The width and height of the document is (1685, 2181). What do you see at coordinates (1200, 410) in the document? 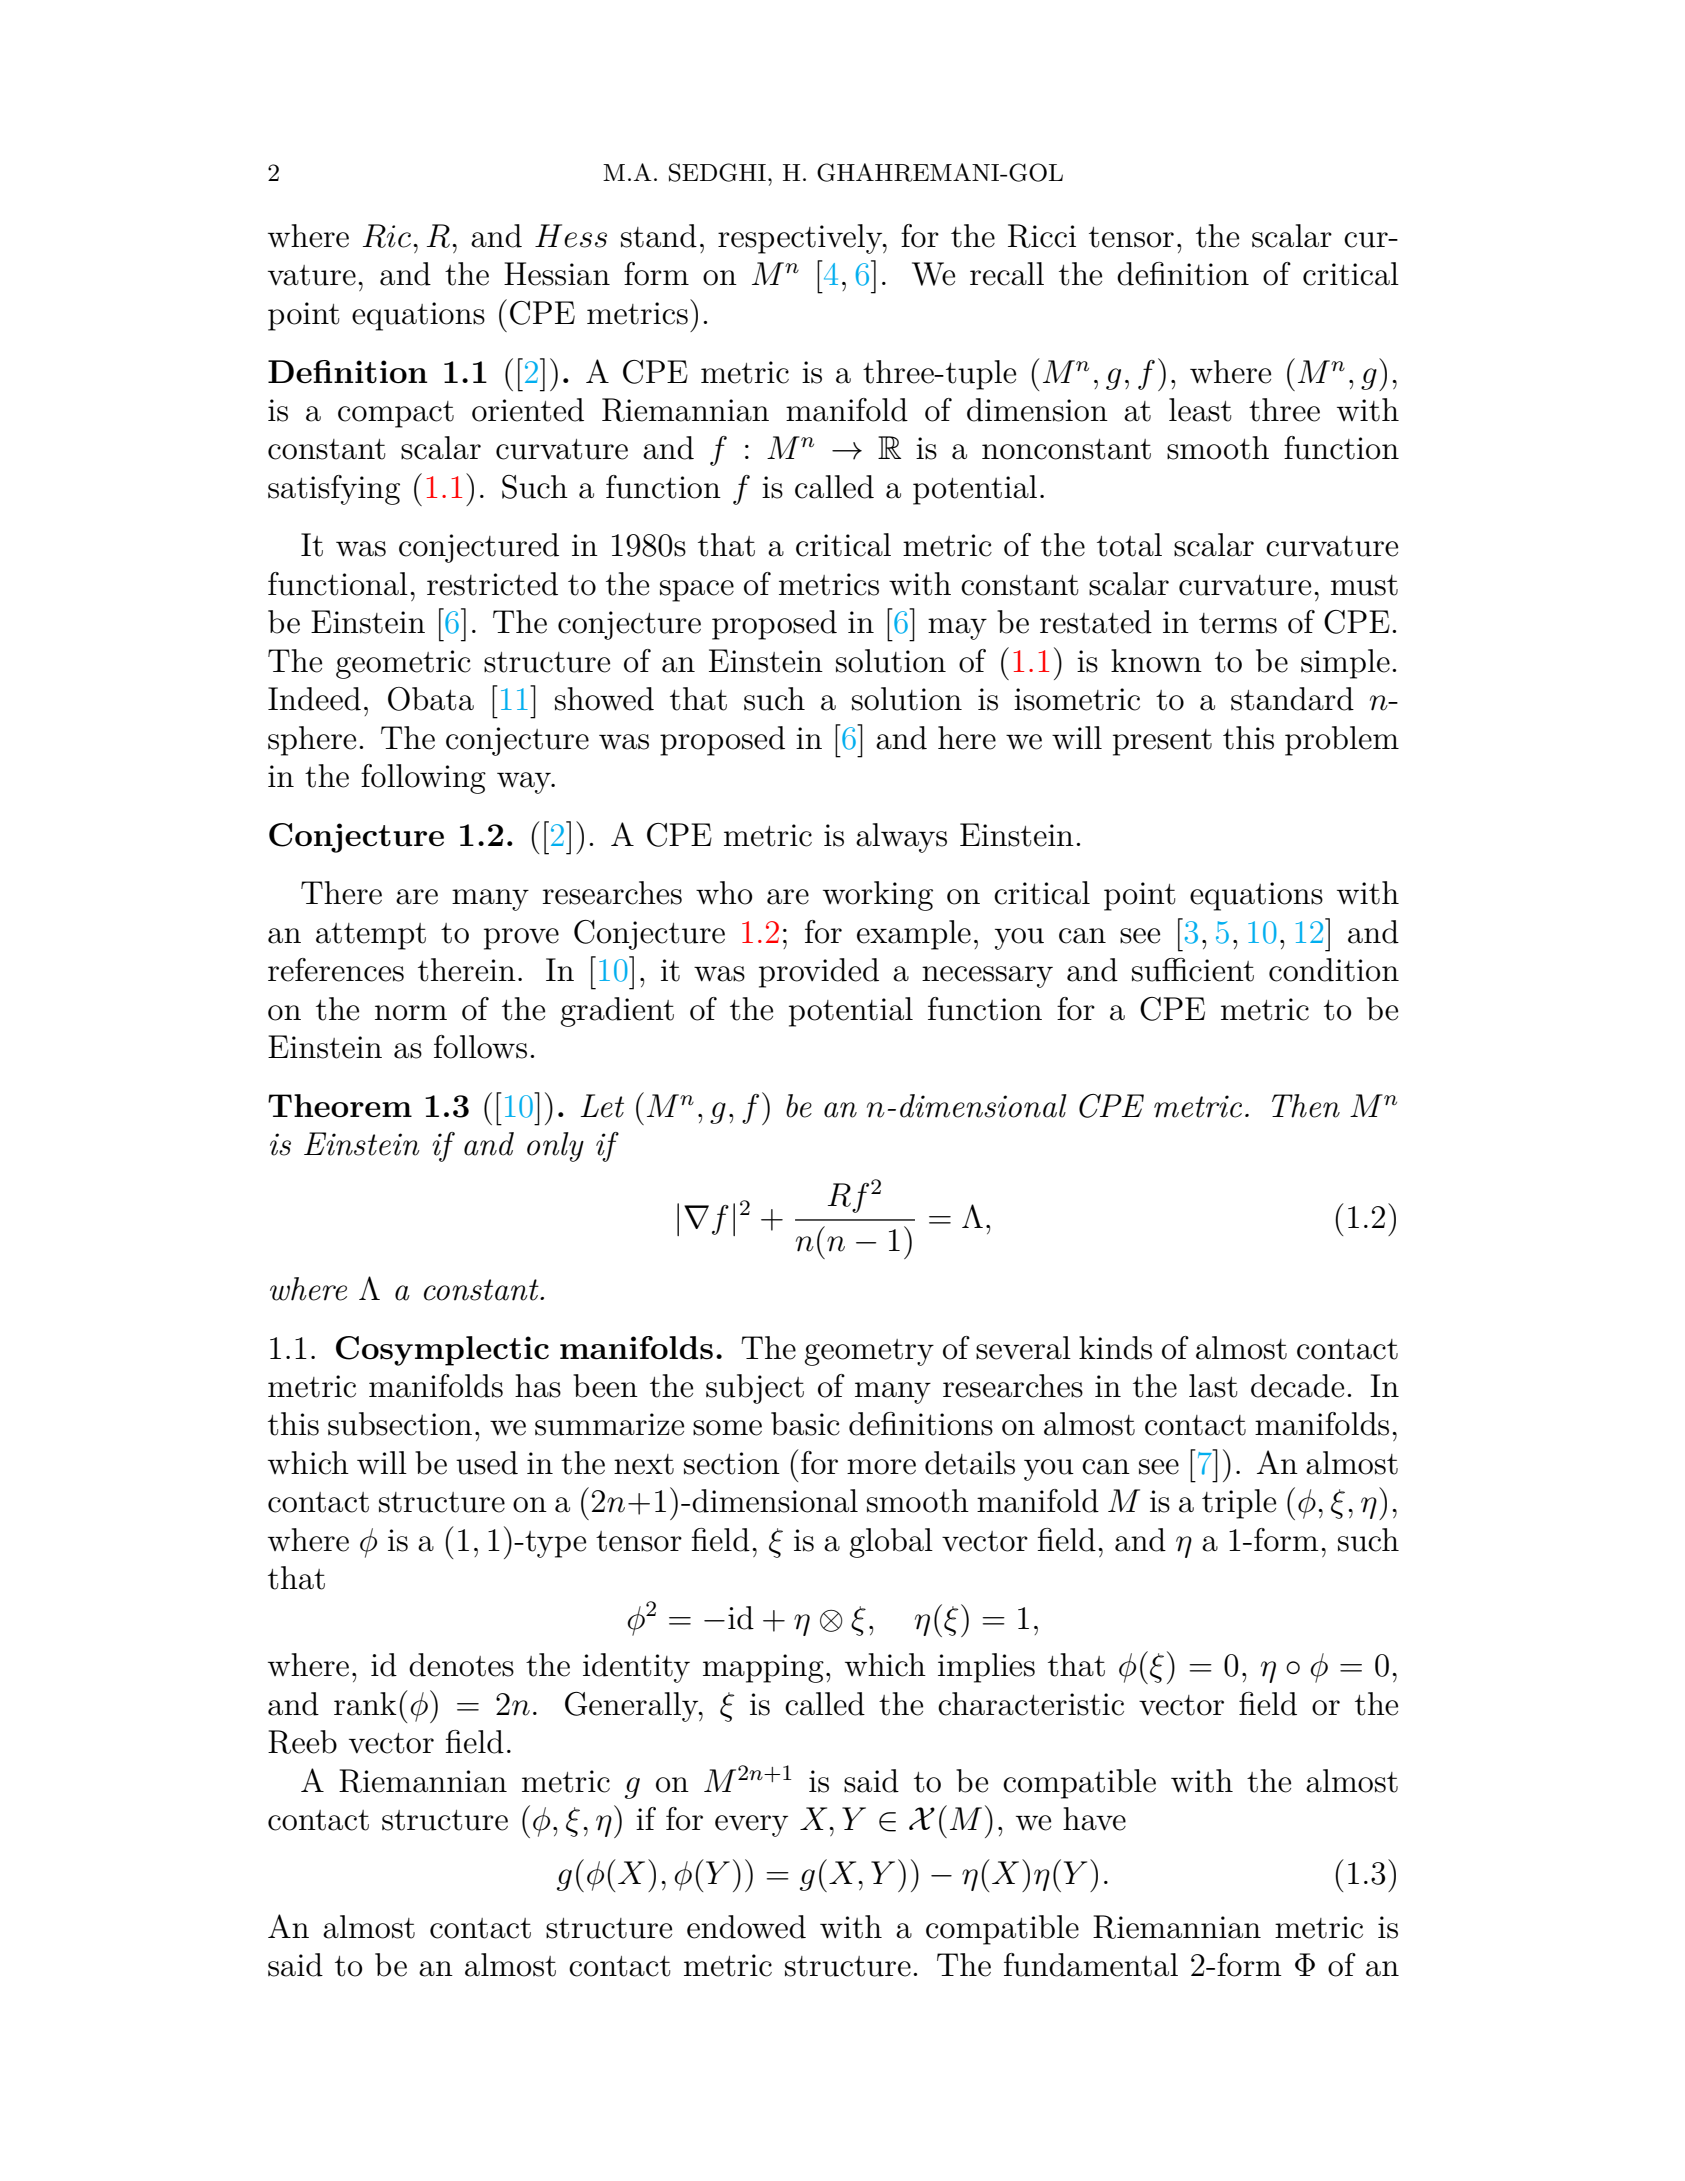
I see `least` at bounding box center [1200, 410].
